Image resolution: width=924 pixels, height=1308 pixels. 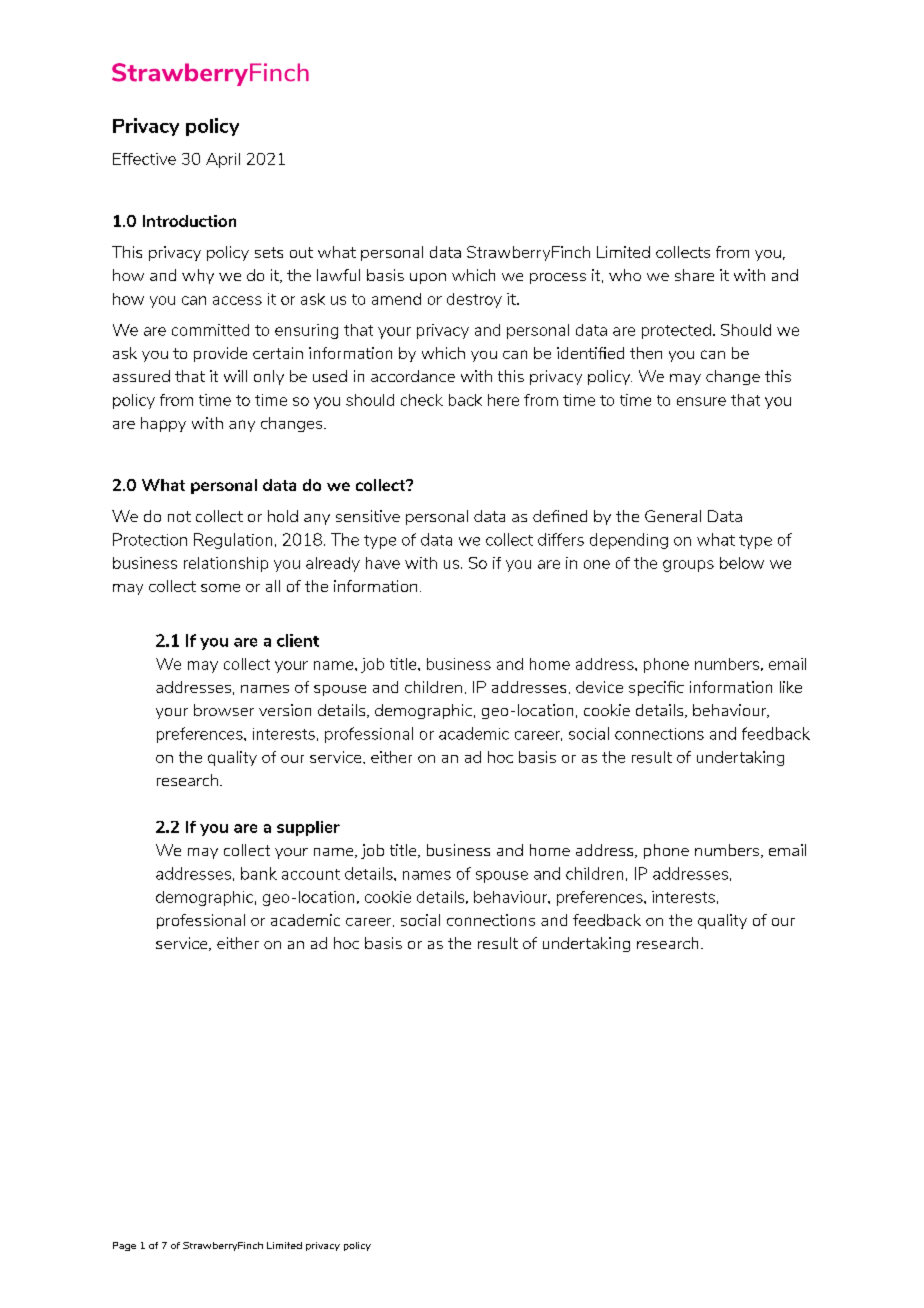 I want to click on have, so click(x=383, y=563).
